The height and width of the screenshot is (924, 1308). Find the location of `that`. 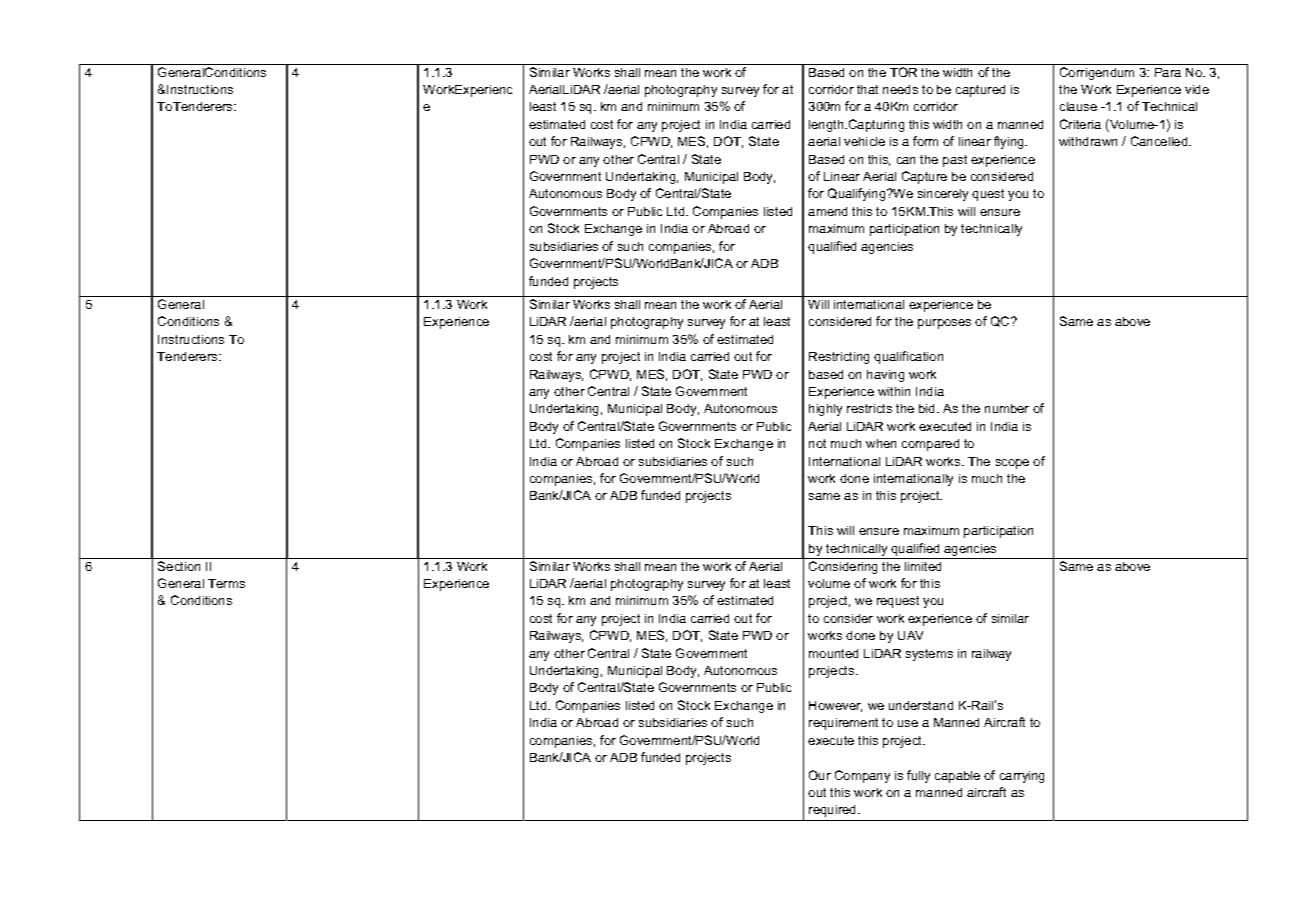

that is located at coordinates (867, 89).
